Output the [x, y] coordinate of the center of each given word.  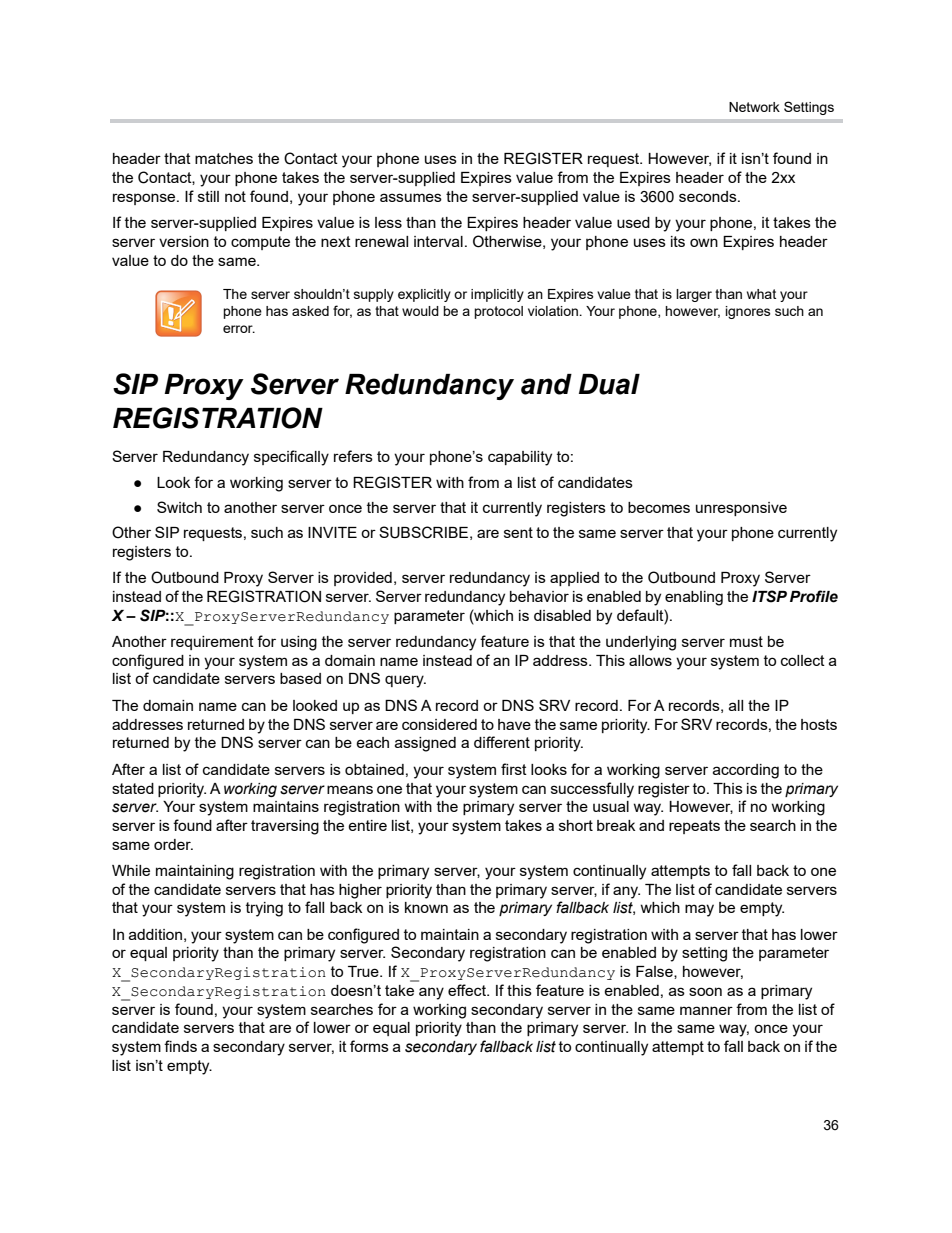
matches [224, 158]
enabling [694, 598]
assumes [411, 197]
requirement [212, 643]
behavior [539, 596]
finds [180, 1046]
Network [754, 107]
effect [468, 990]
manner [706, 1010]
